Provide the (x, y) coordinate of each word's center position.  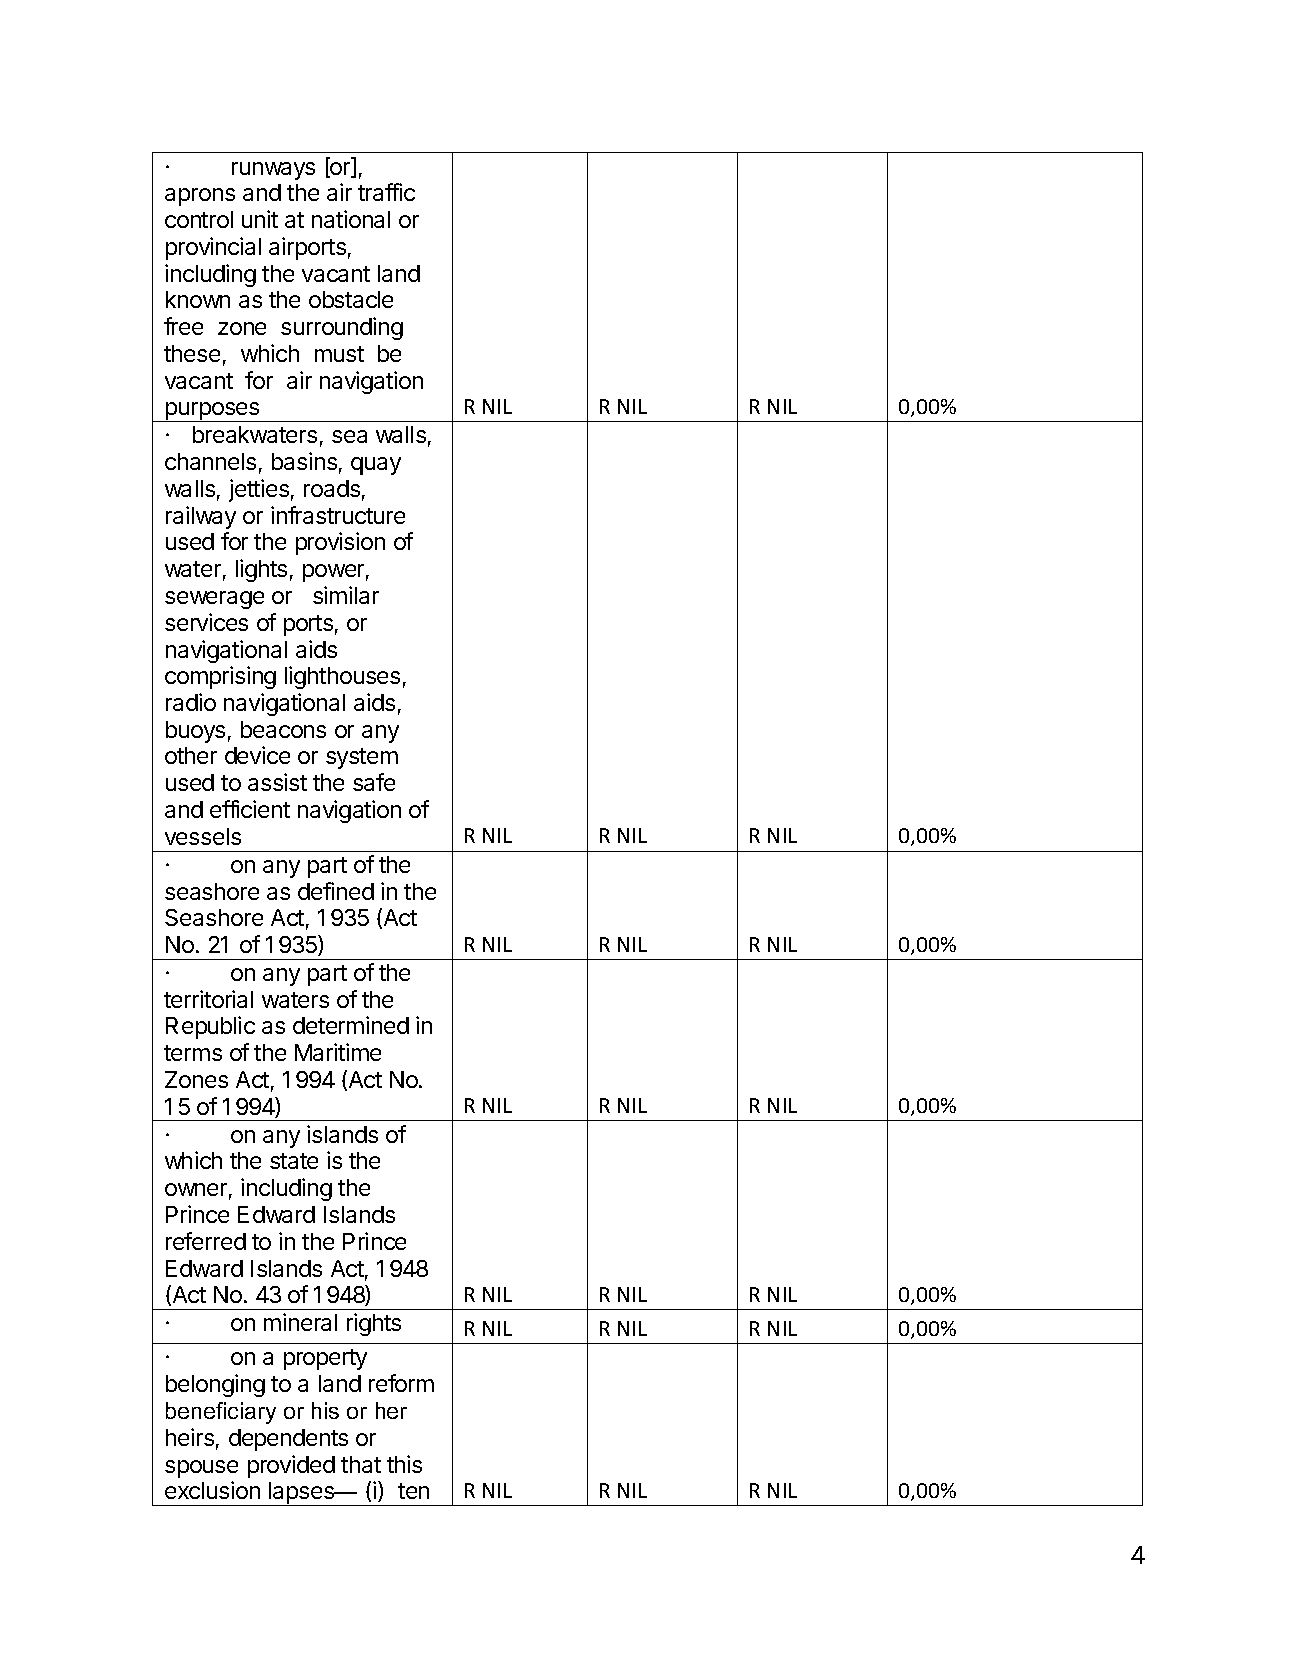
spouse (201, 1469)
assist (277, 782)
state (294, 1161)
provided (291, 1466)
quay (376, 466)
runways (273, 171)
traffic (386, 192)
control (199, 219)
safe (374, 782)
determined (351, 1025)
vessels (203, 836)
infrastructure (338, 515)
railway (201, 517)
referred (206, 1241)
